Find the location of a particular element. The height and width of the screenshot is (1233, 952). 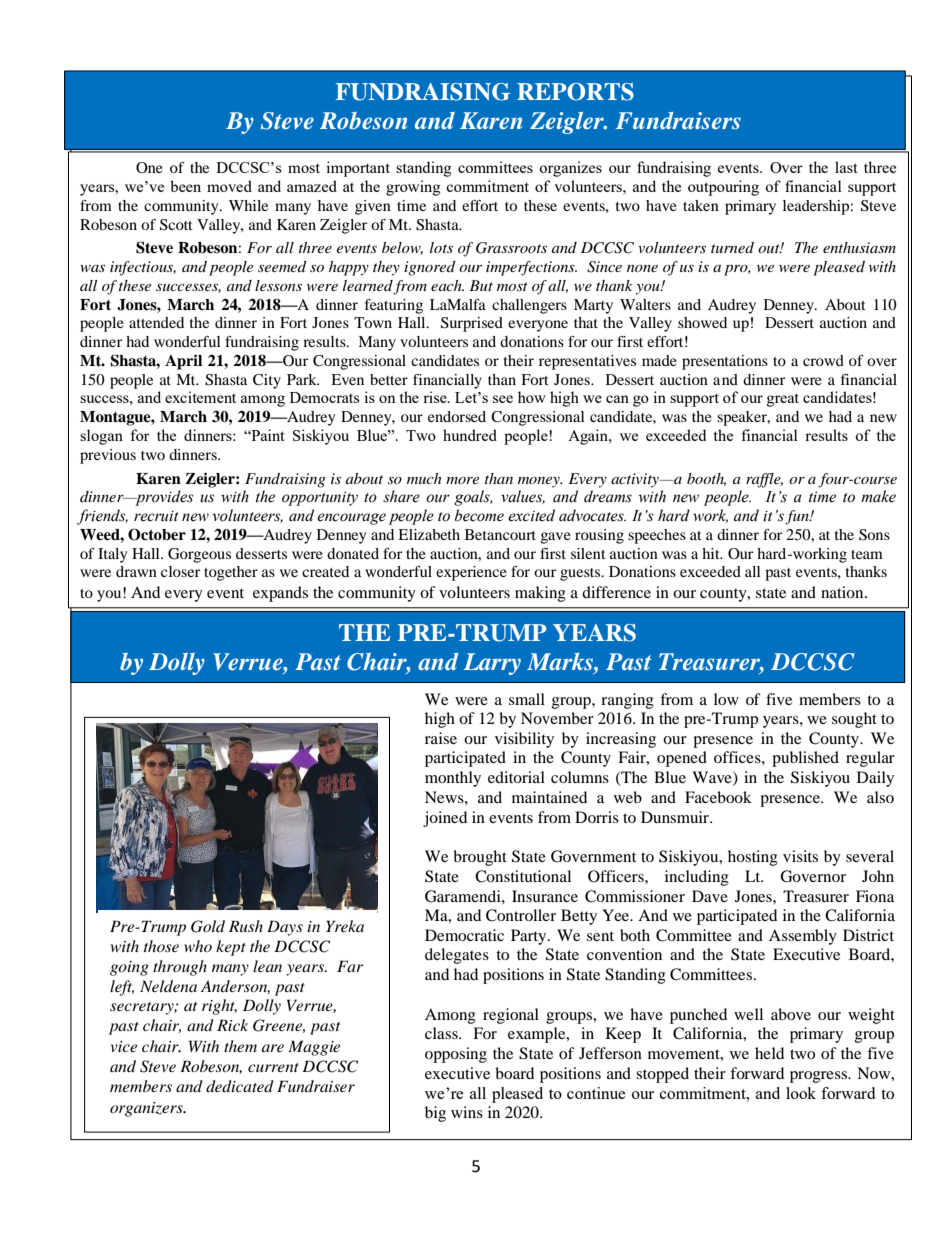

endorsed is located at coordinates (457, 416).
